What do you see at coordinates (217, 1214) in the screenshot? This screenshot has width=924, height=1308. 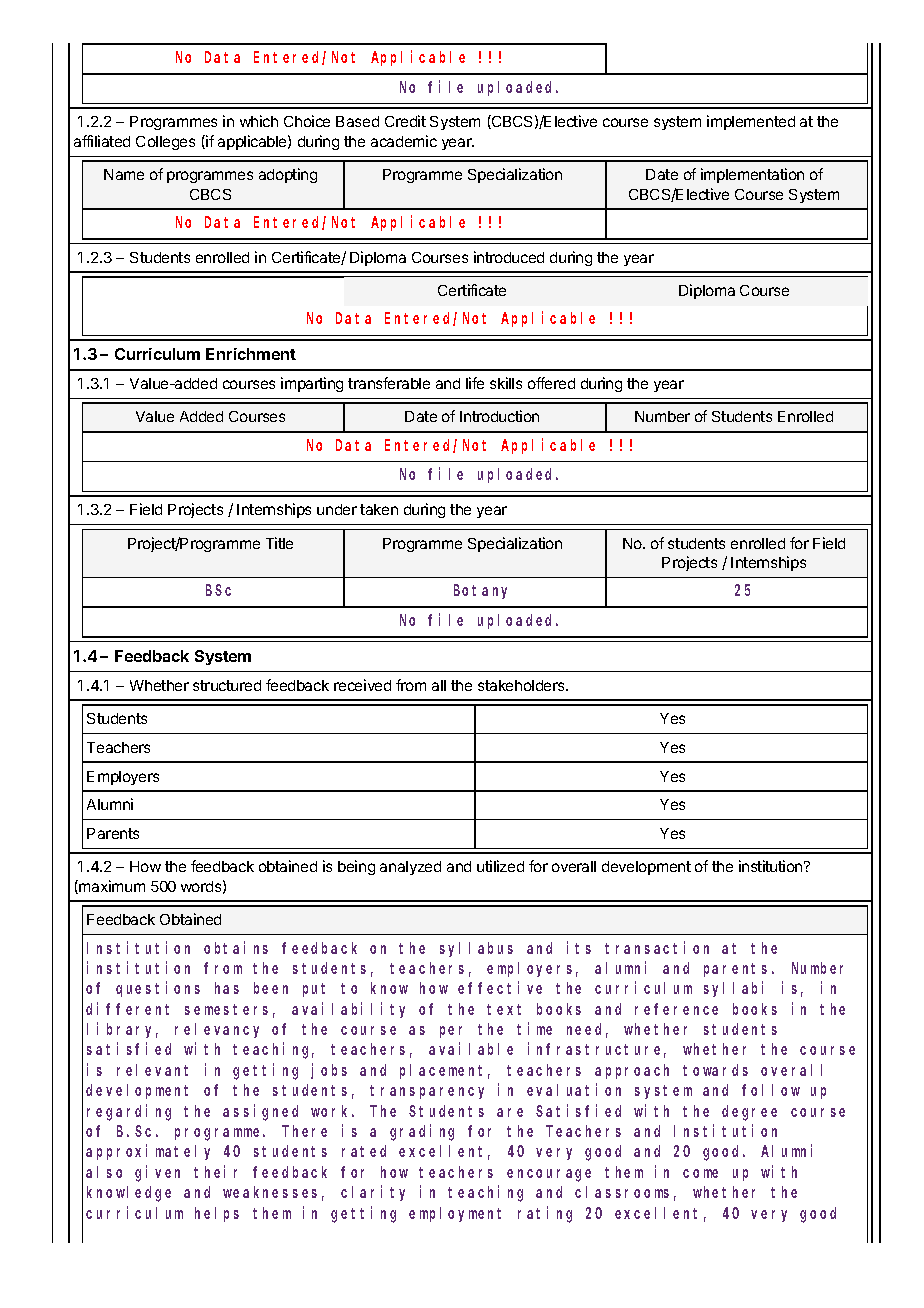 I see `helps` at bounding box center [217, 1214].
